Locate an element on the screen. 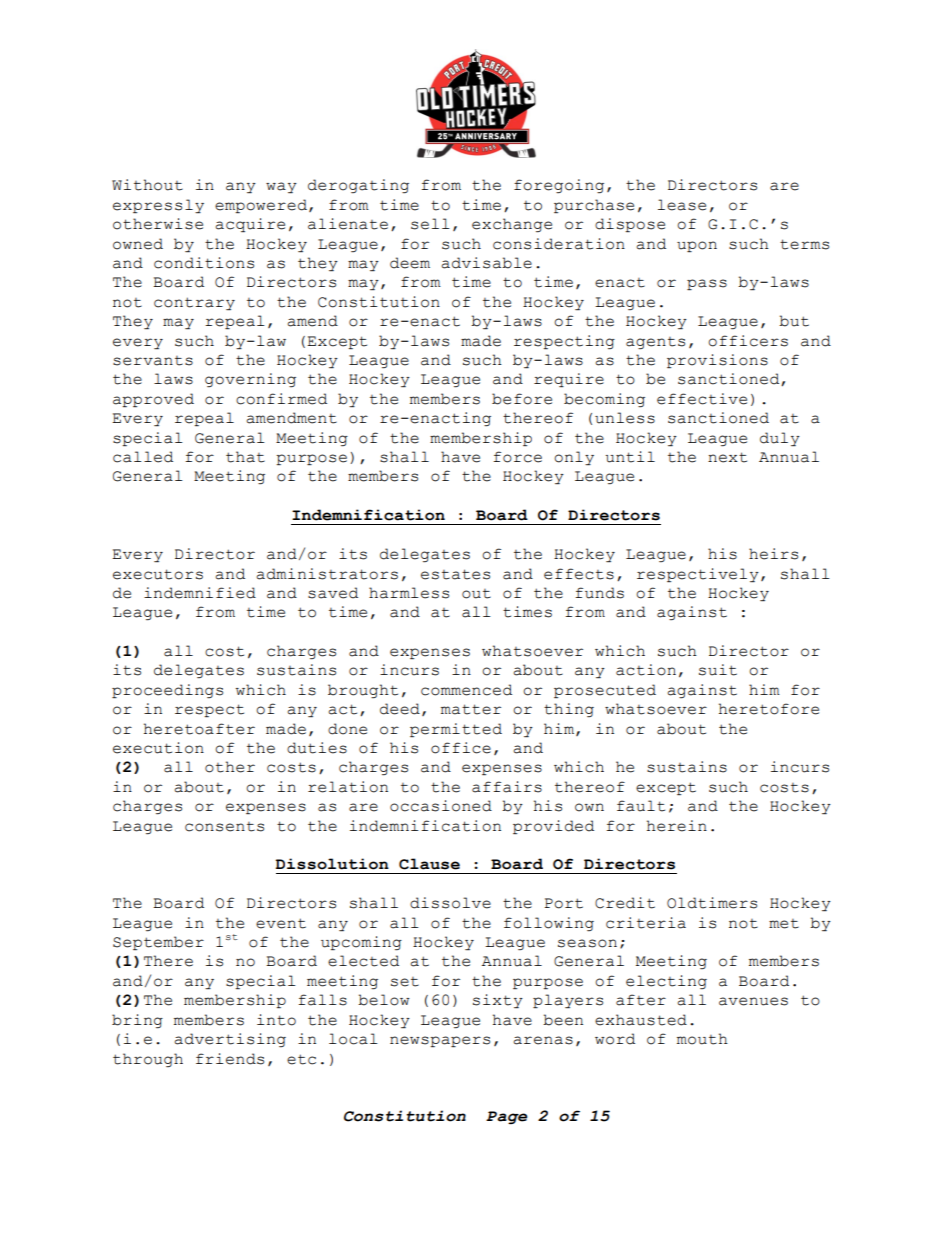 The width and height of the screenshot is (952, 1233). consents is located at coordinates (224, 827).
